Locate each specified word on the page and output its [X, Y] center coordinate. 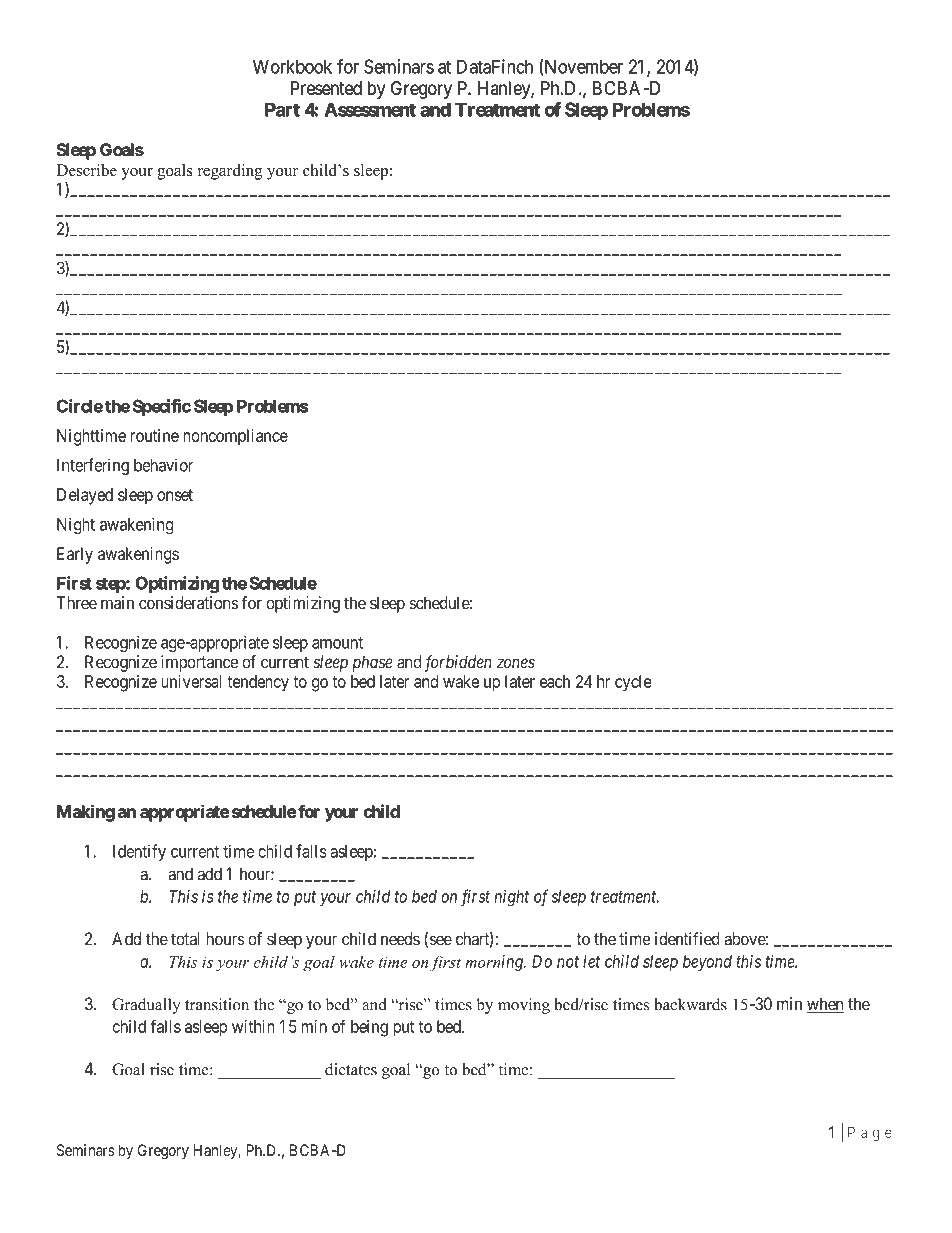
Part [282, 110]
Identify [139, 852]
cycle [633, 683]
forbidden [458, 663]
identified [687, 939]
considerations [188, 603]
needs [400, 939]
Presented [326, 88]
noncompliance [235, 437]
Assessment [370, 110]
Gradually [146, 1006]
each [555, 681]
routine [154, 435]
